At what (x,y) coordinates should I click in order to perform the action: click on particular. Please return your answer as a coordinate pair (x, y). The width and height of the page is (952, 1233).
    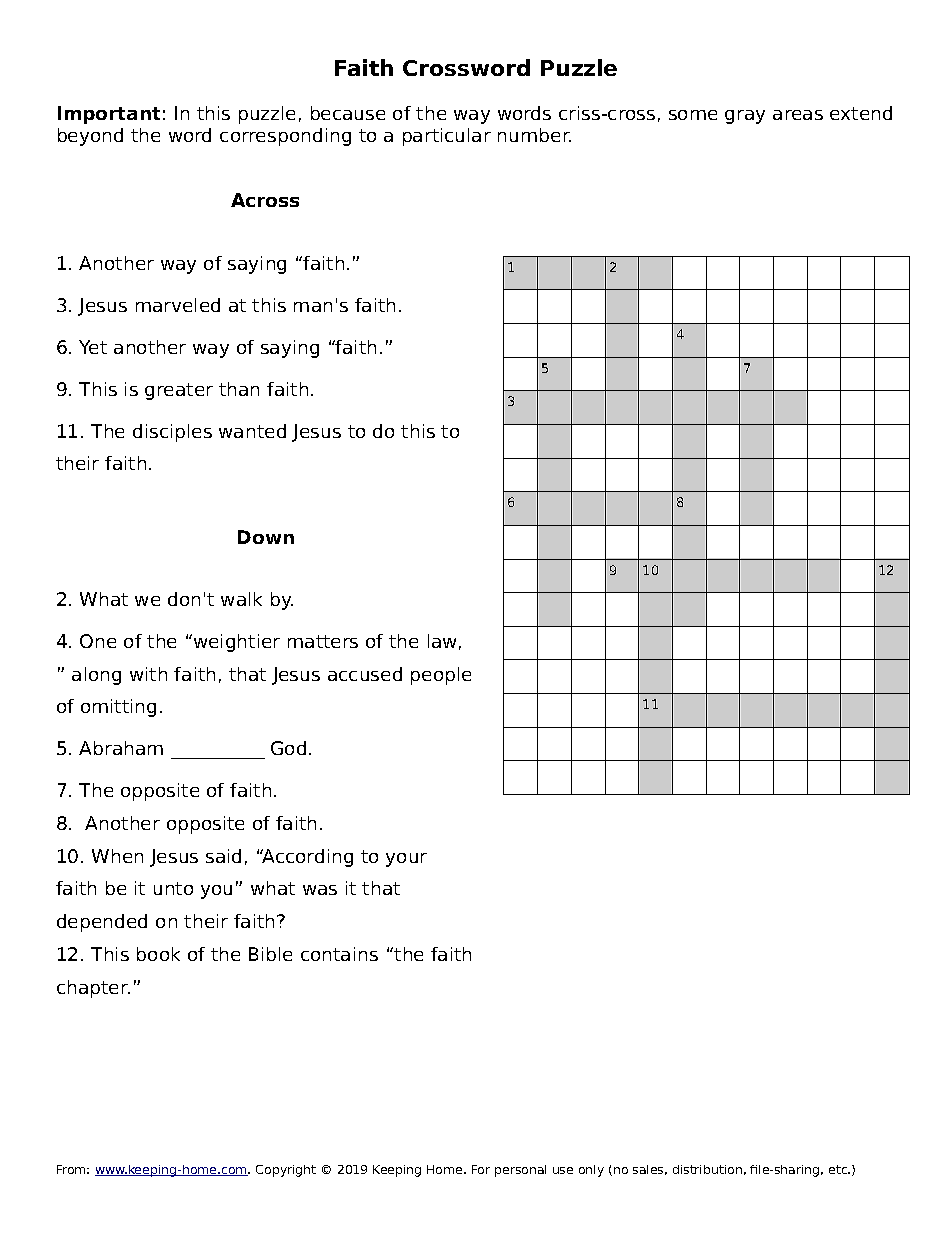
    Looking at the image, I should click on (447, 137).
